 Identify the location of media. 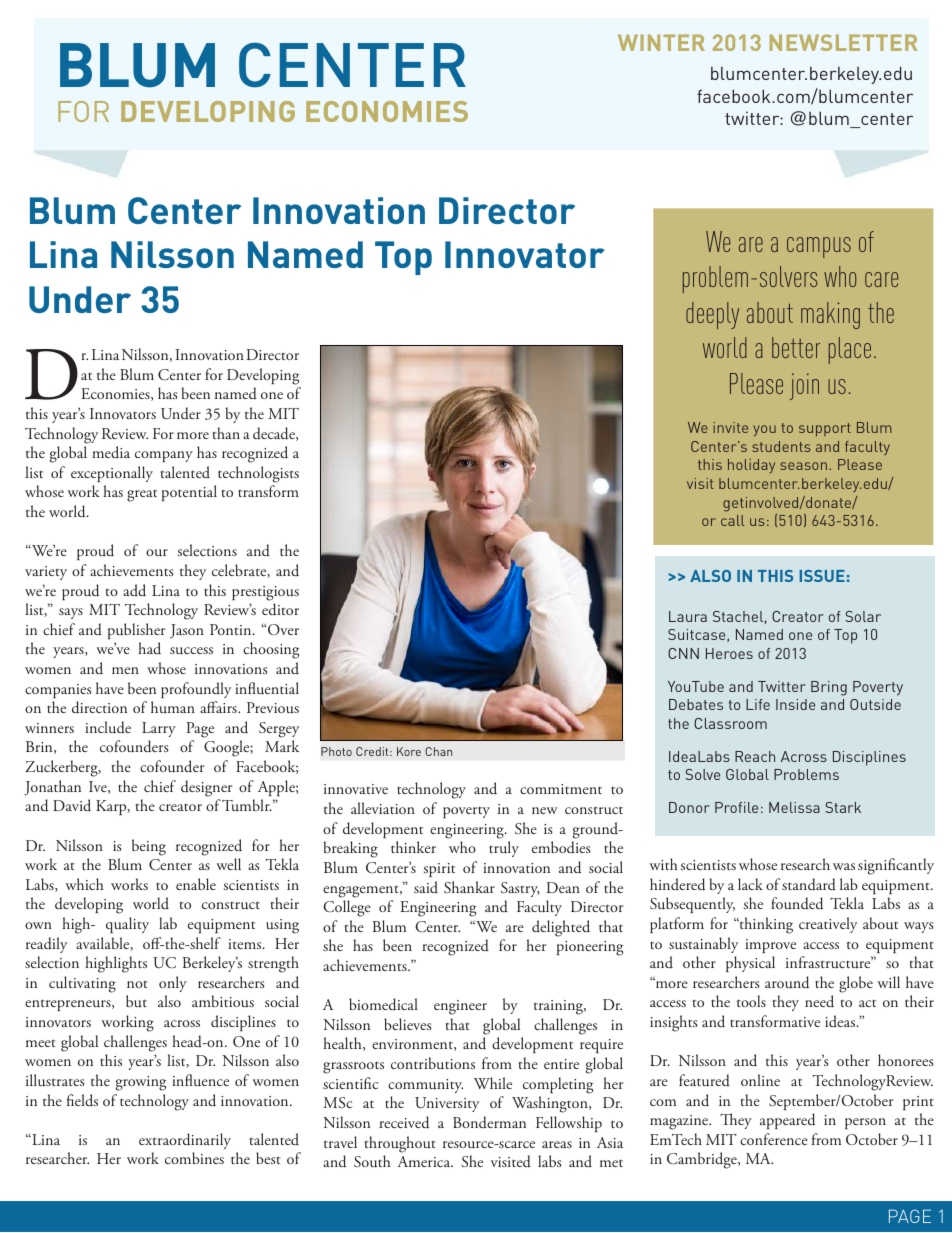
(111, 452).
